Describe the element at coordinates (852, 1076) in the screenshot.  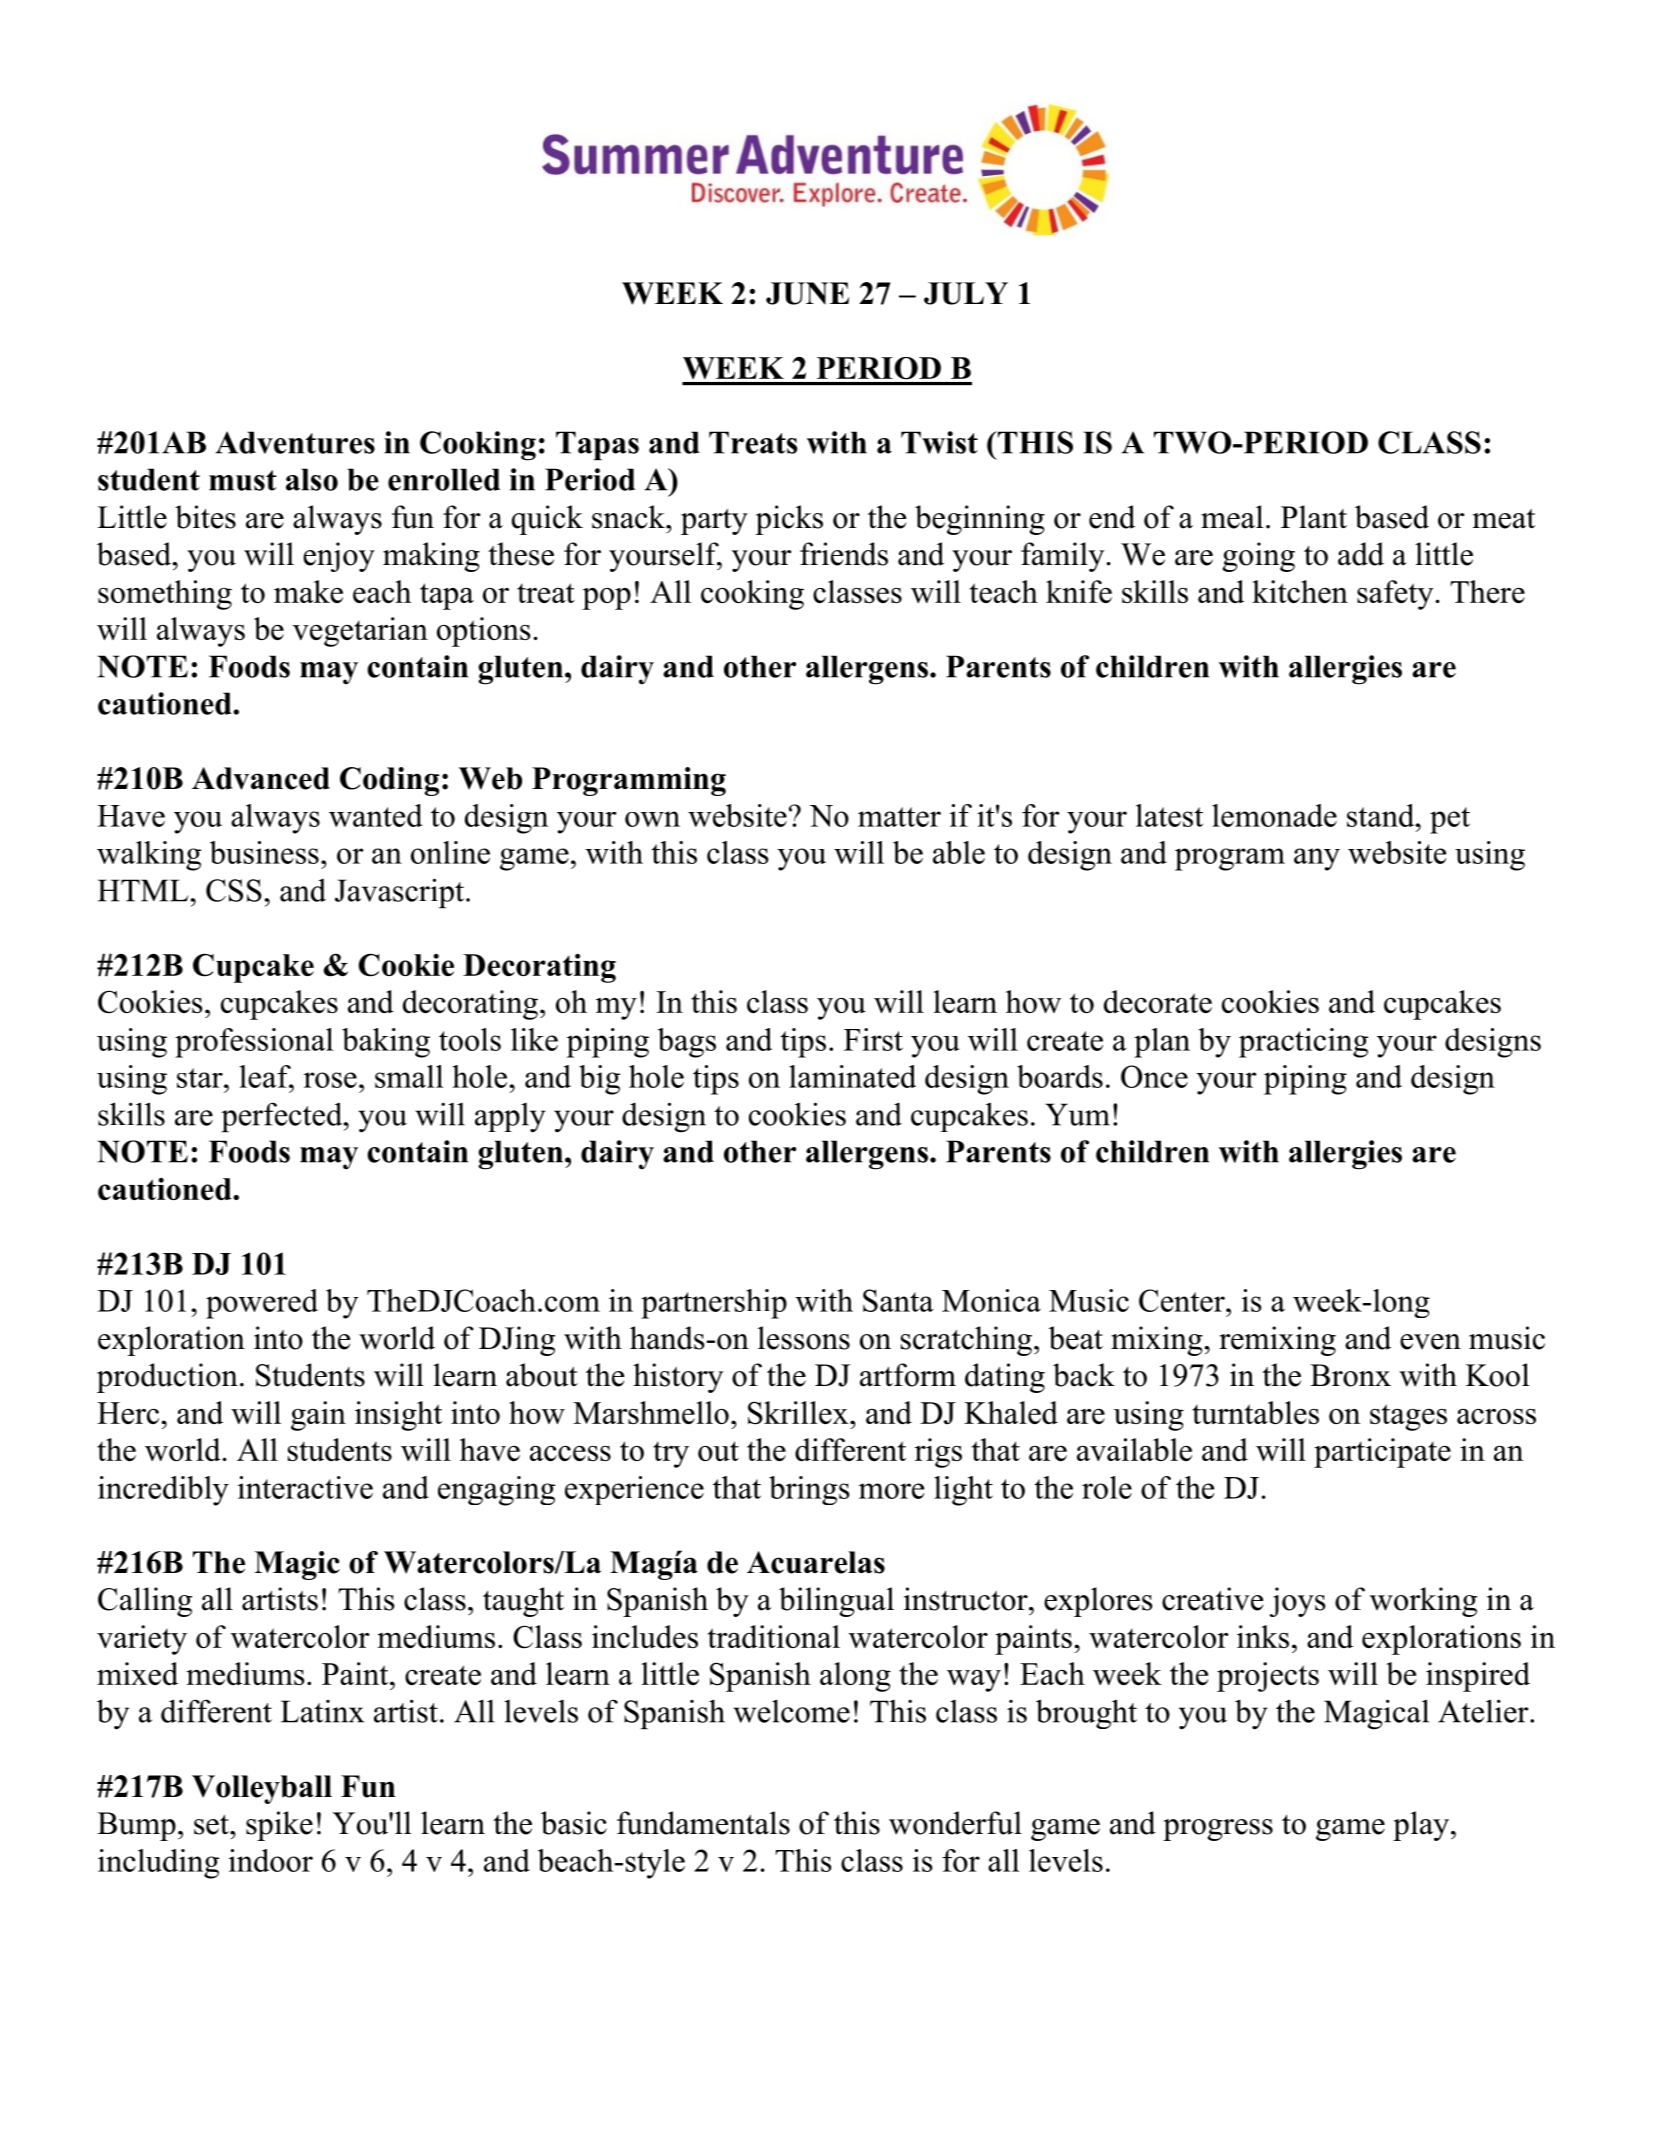
I see `laminated` at that location.
